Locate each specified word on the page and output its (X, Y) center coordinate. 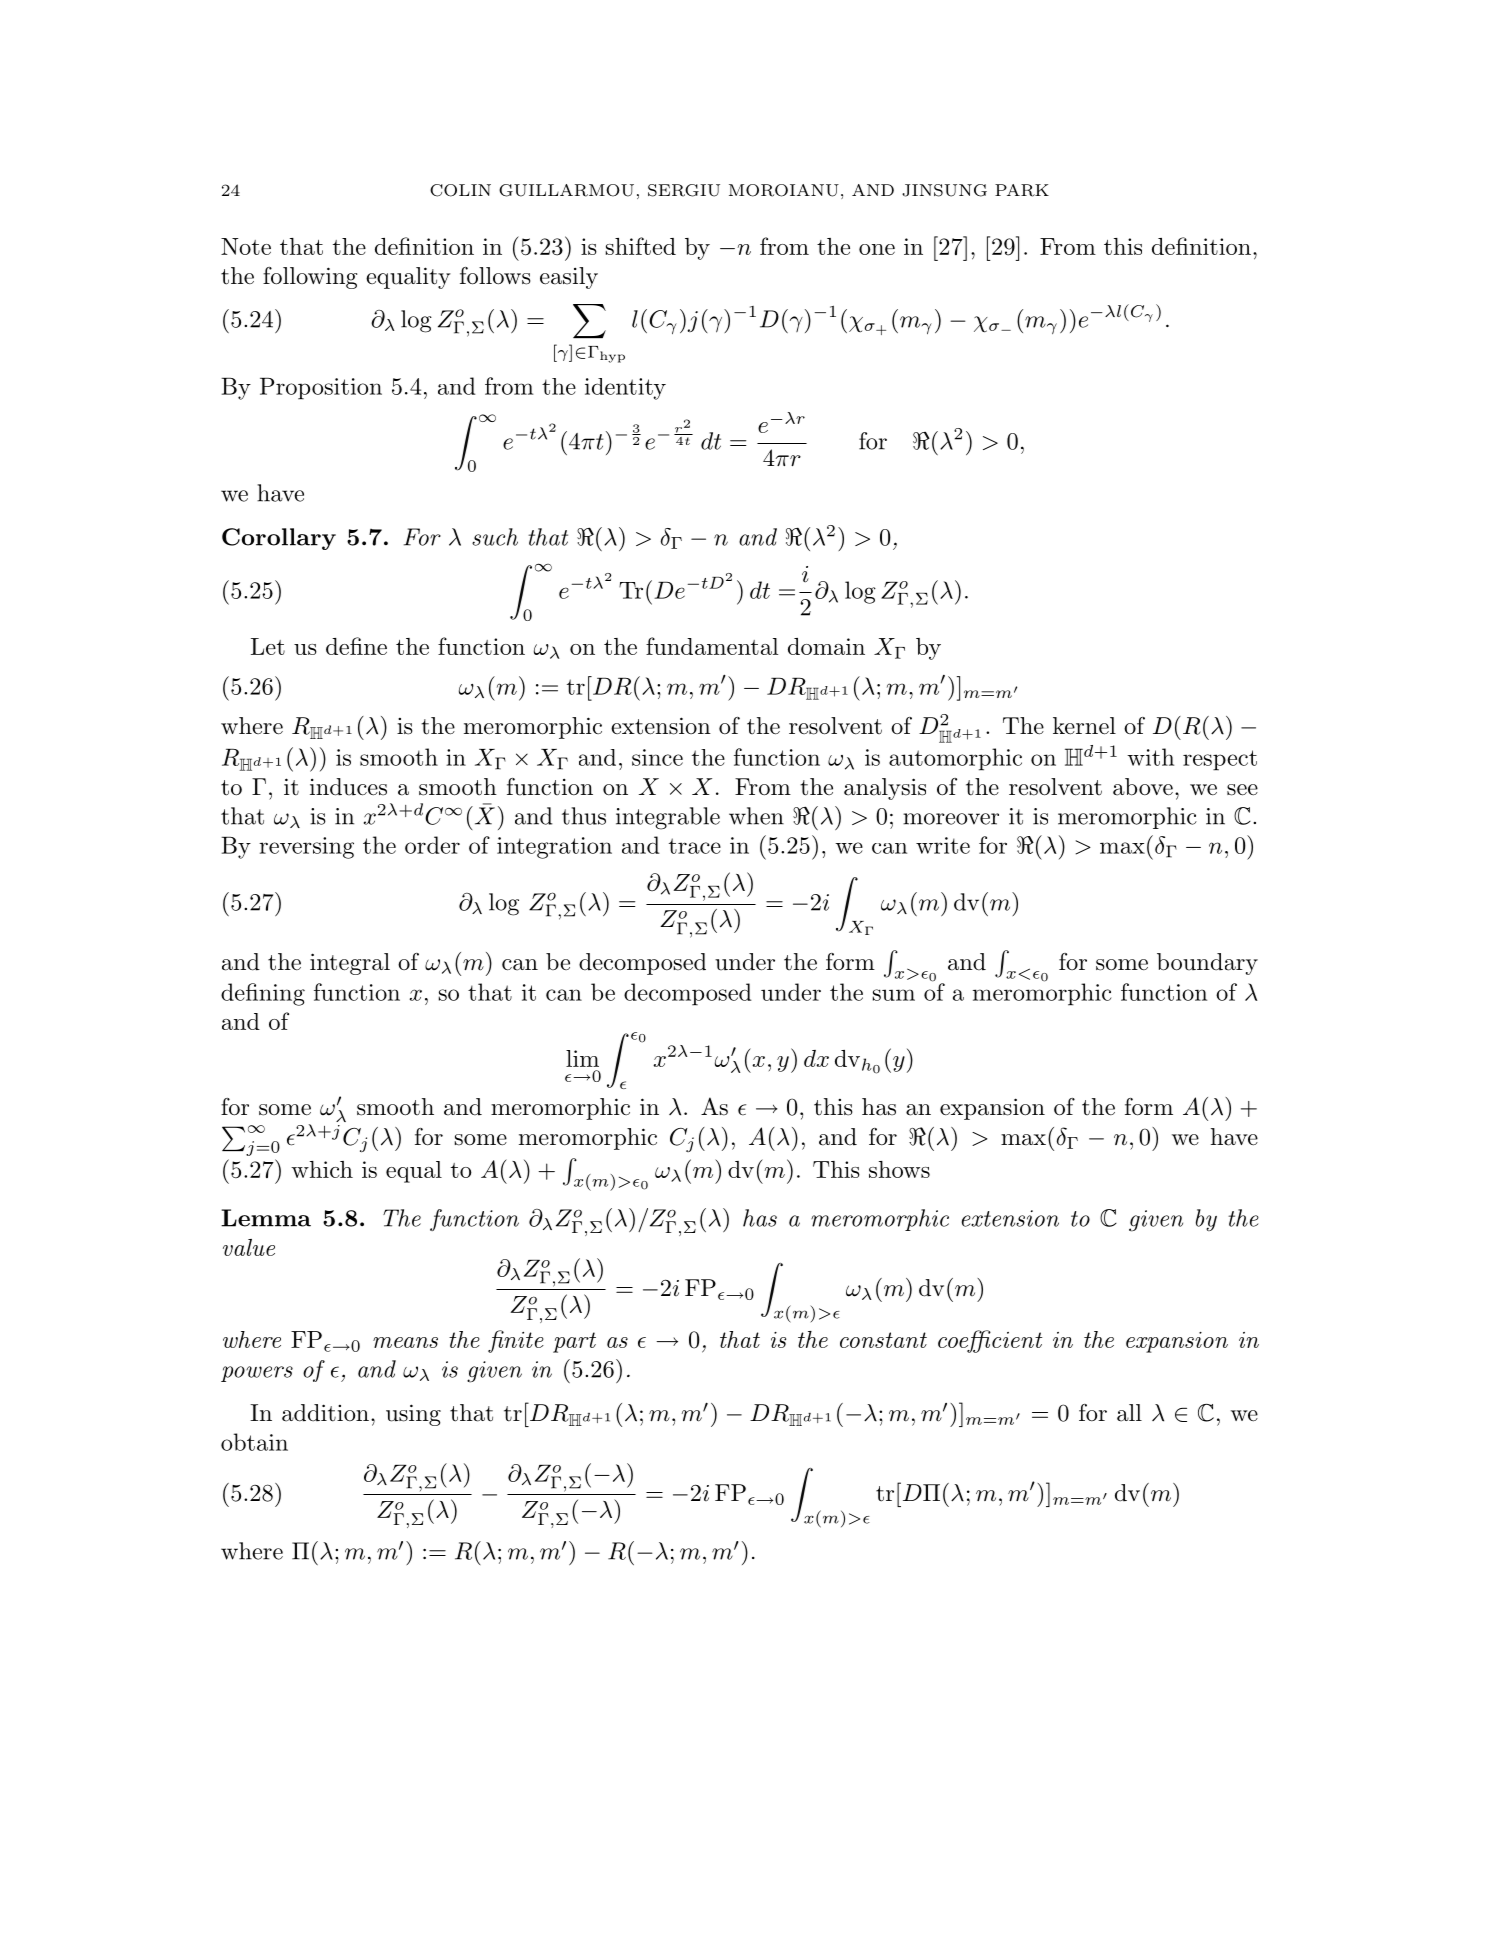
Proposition (321, 389)
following (310, 278)
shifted (641, 246)
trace (695, 846)
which (322, 1169)
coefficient (990, 1341)
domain (826, 646)
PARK (1022, 190)
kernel (1084, 726)
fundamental (712, 646)
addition (325, 1413)
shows (899, 1169)
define (356, 646)
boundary (1207, 964)
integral (350, 964)
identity (625, 389)
